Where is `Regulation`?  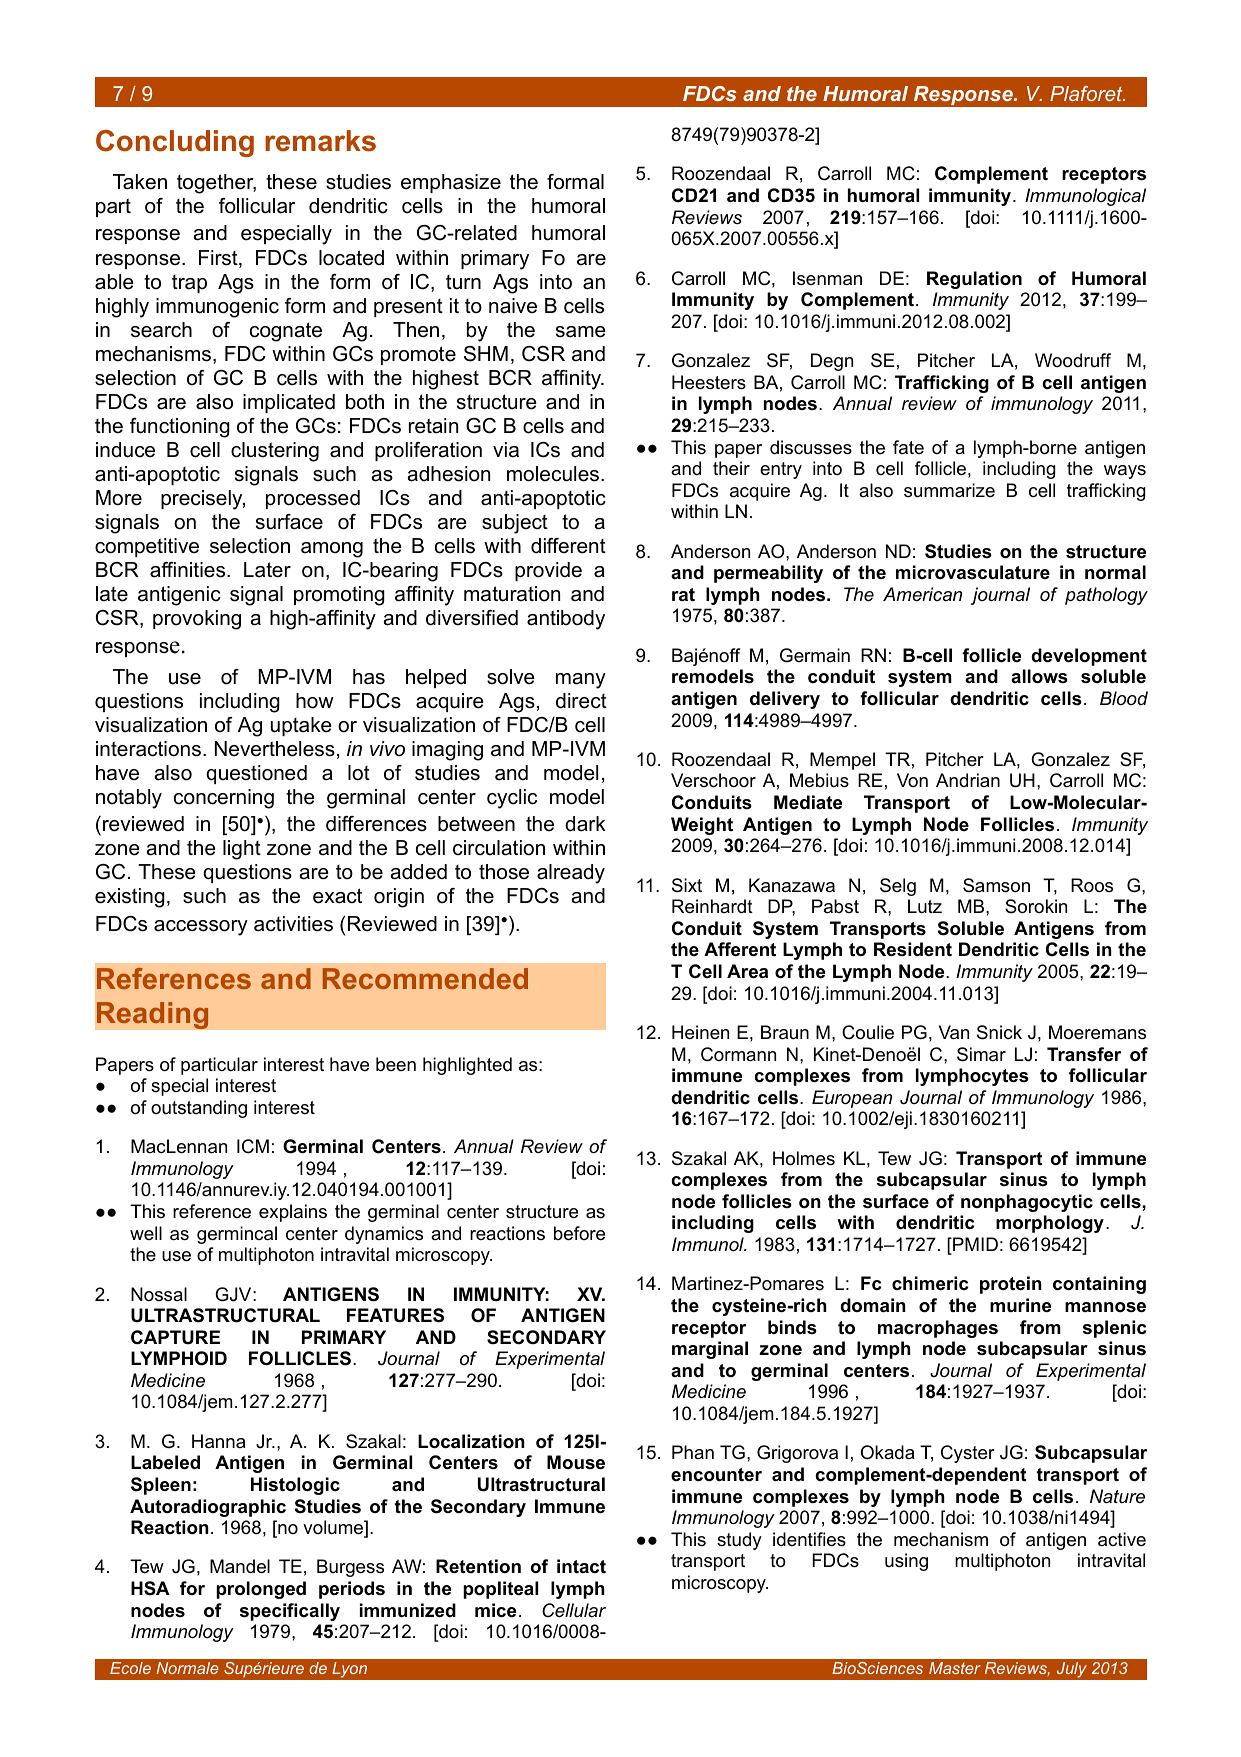 Regulation is located at coordinates (974, 280).
